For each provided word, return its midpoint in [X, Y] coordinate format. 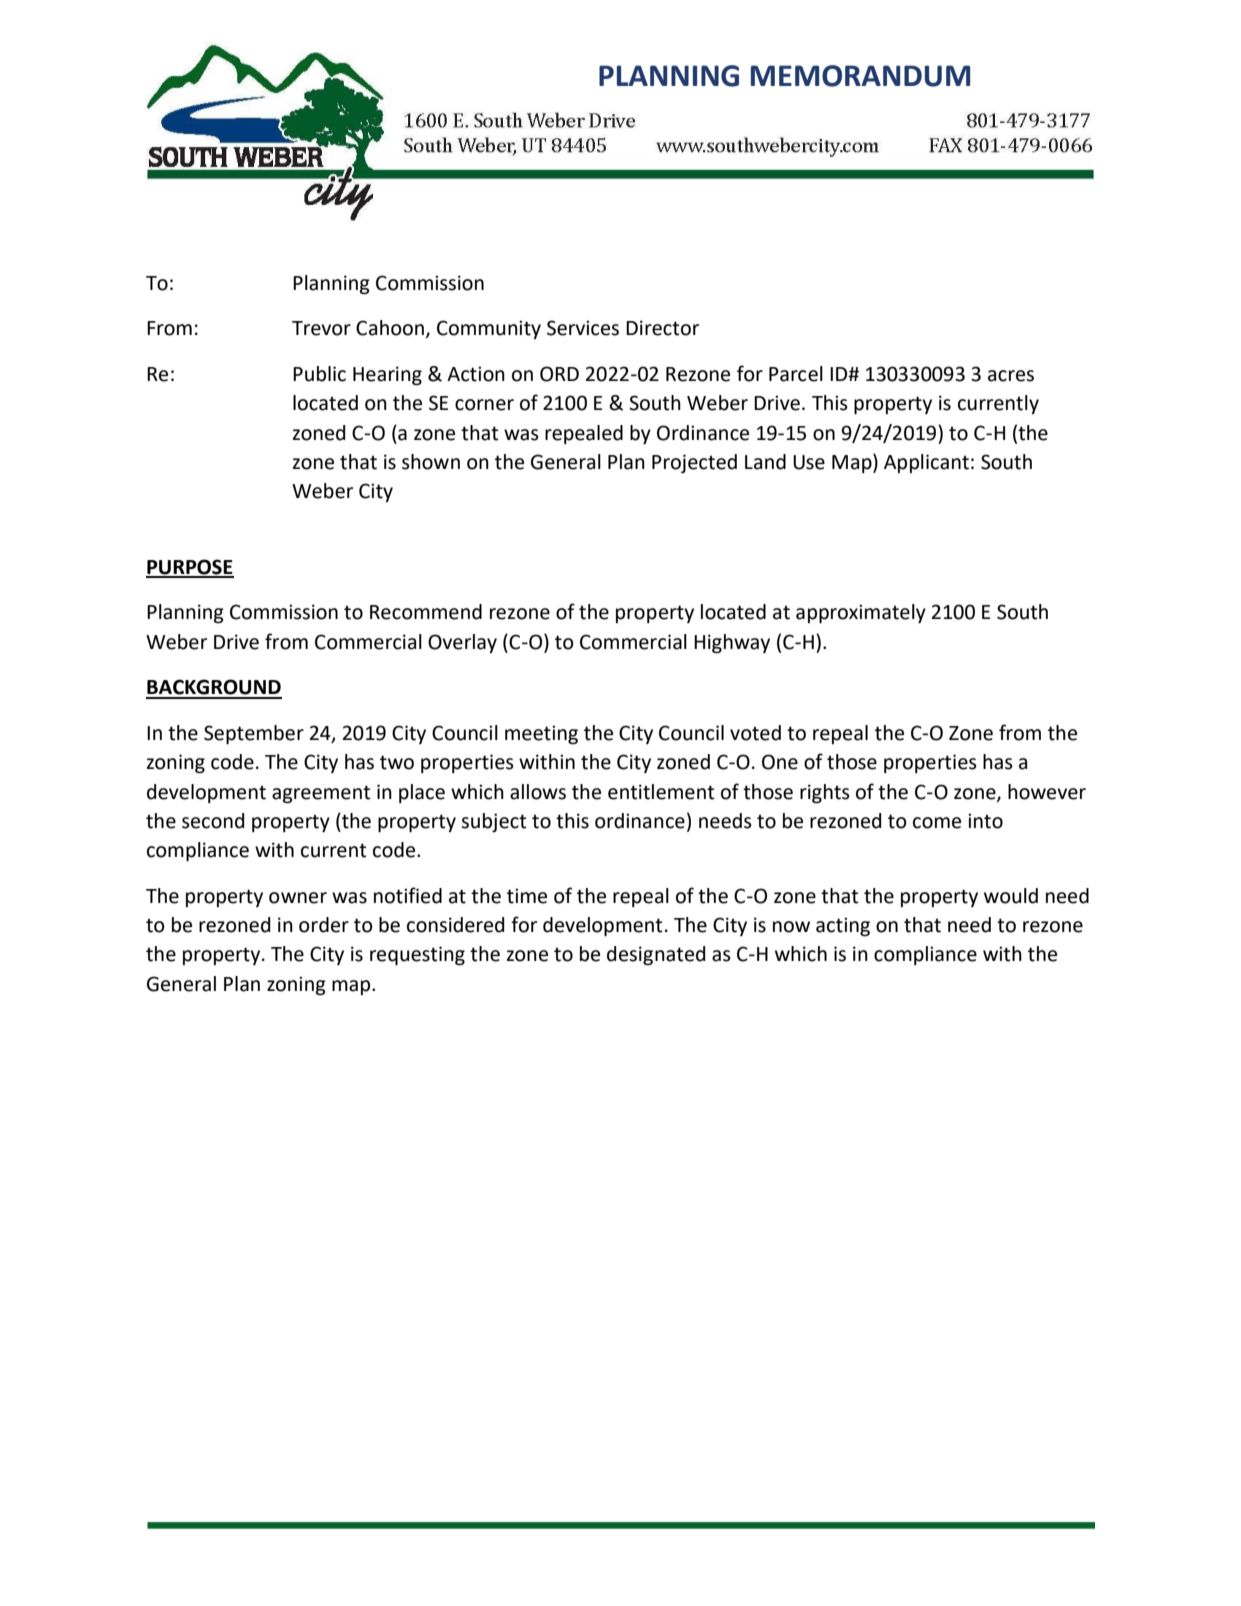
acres [1011, 376]
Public [319, 374]
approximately [861, 613]
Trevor [321, 328]
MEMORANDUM [860, 76]
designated [656, 956]
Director [662, 328]
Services [583, 328]
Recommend [426, 612]
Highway [732, 644]
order [324, 925]
